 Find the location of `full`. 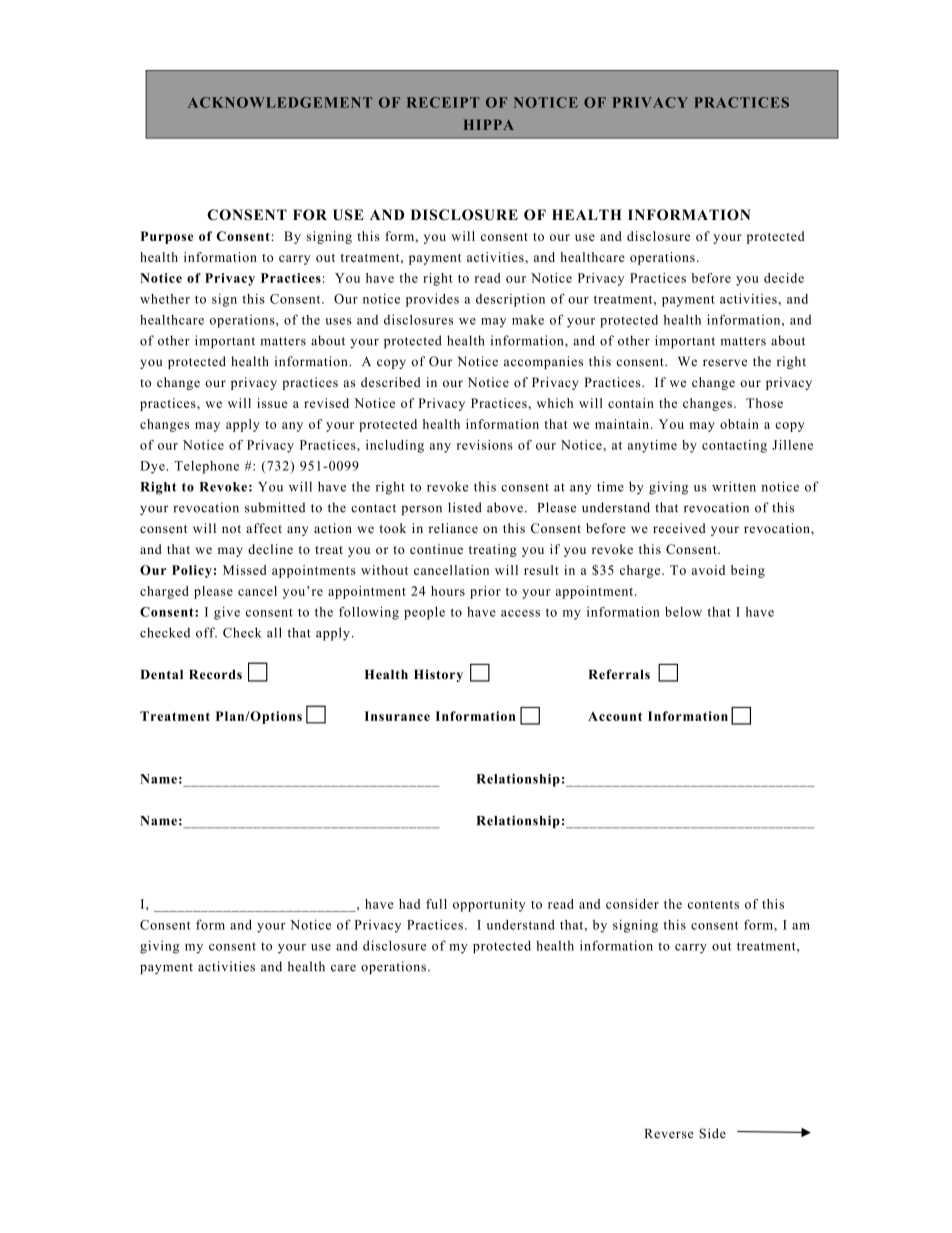

full is located at coordinates (436, 904).
